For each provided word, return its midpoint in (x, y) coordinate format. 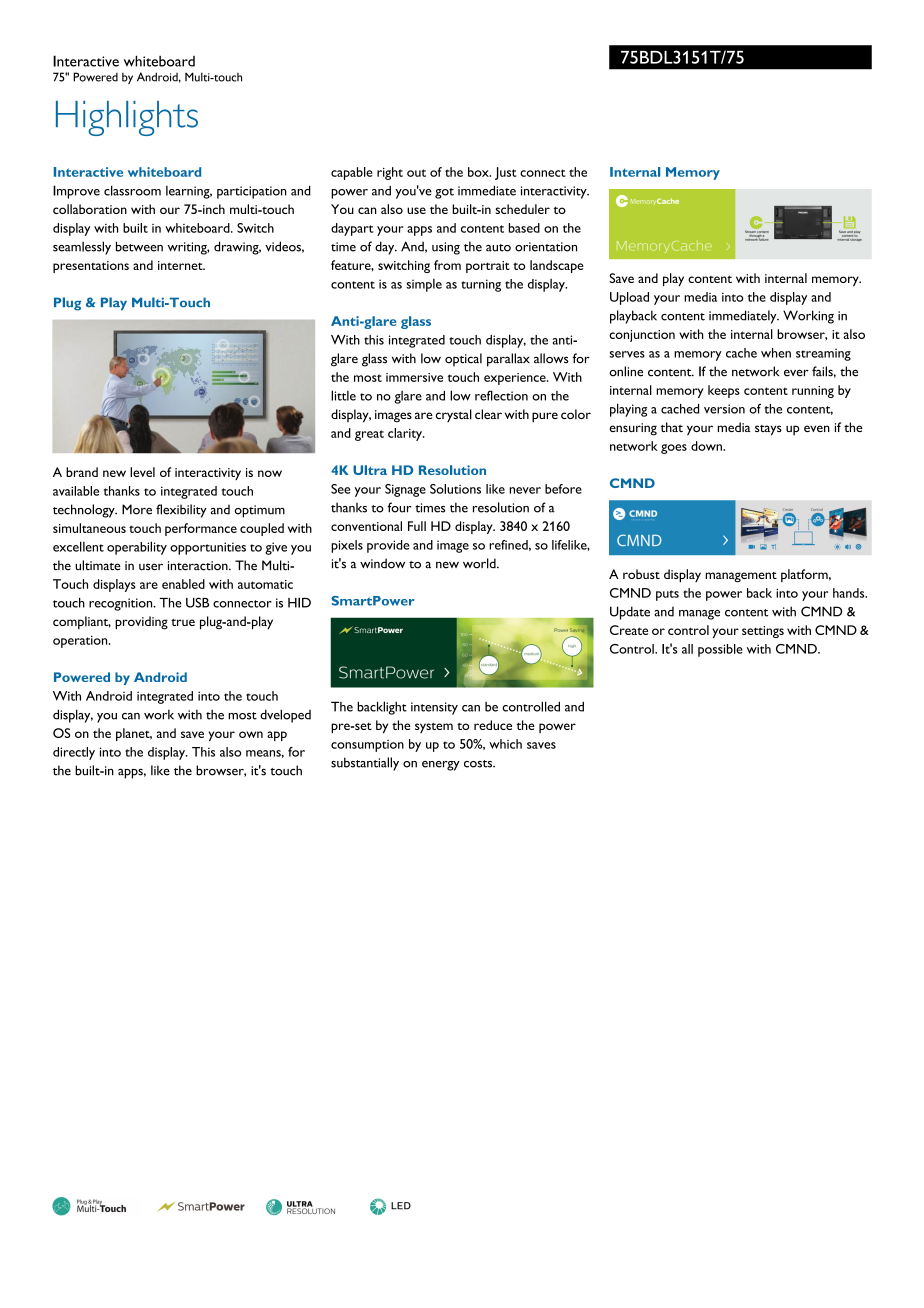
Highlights (127, 118)
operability (137, 548)
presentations (91, 267)
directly (74, 753)
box (479, 172)
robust (641, 574)
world (480, 563)
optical (463, 360)
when (776, 353)
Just (506, 173)
